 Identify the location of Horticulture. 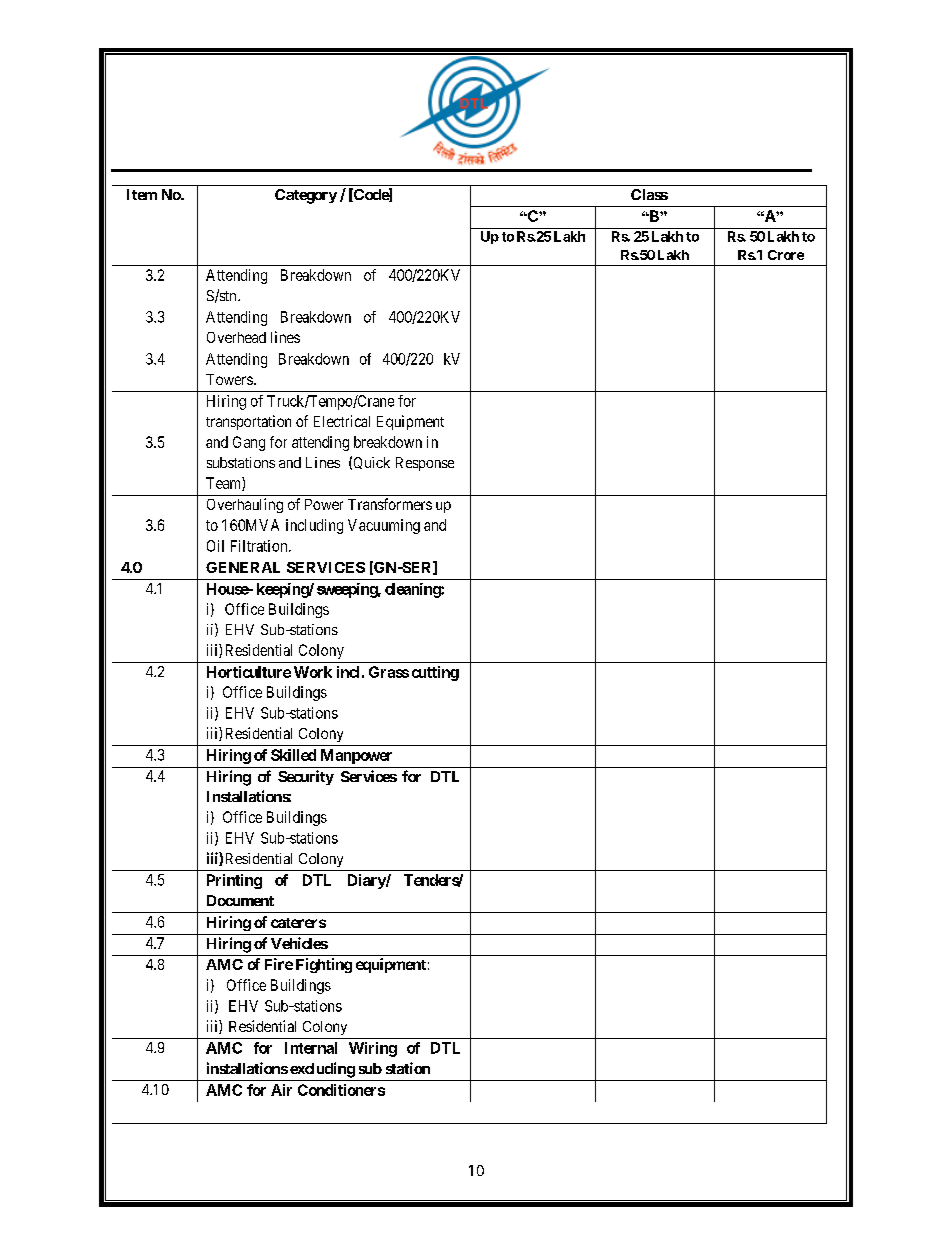
(249, 672).
